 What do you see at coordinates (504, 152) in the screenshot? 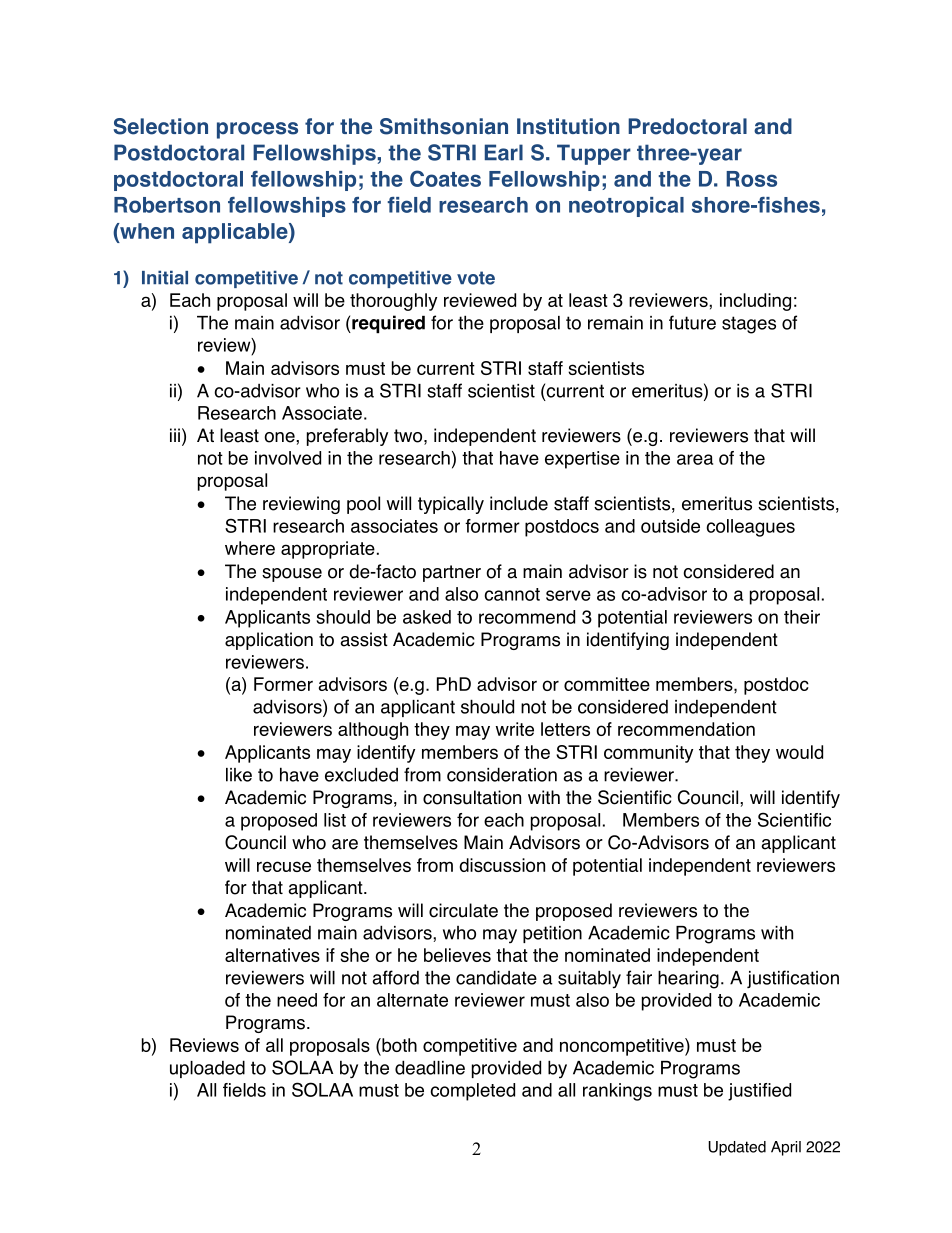
I see `Earl` at bounding box center [504, 152].
